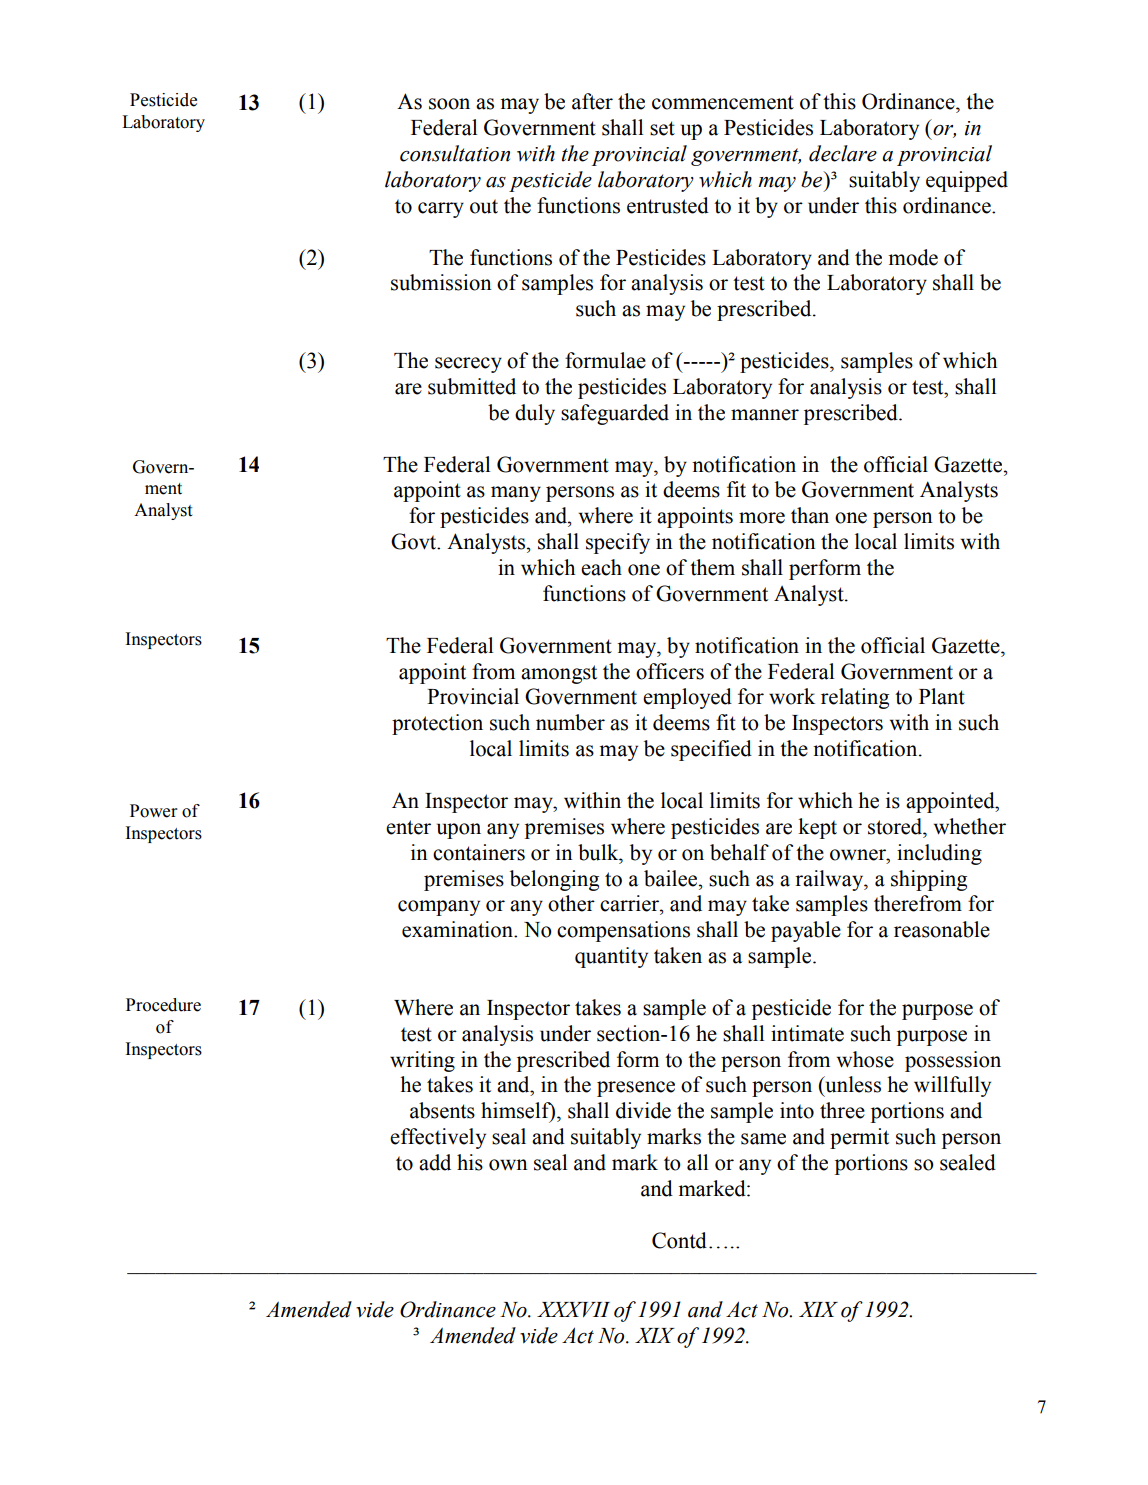  I want to click on after, so click(592, 101).
